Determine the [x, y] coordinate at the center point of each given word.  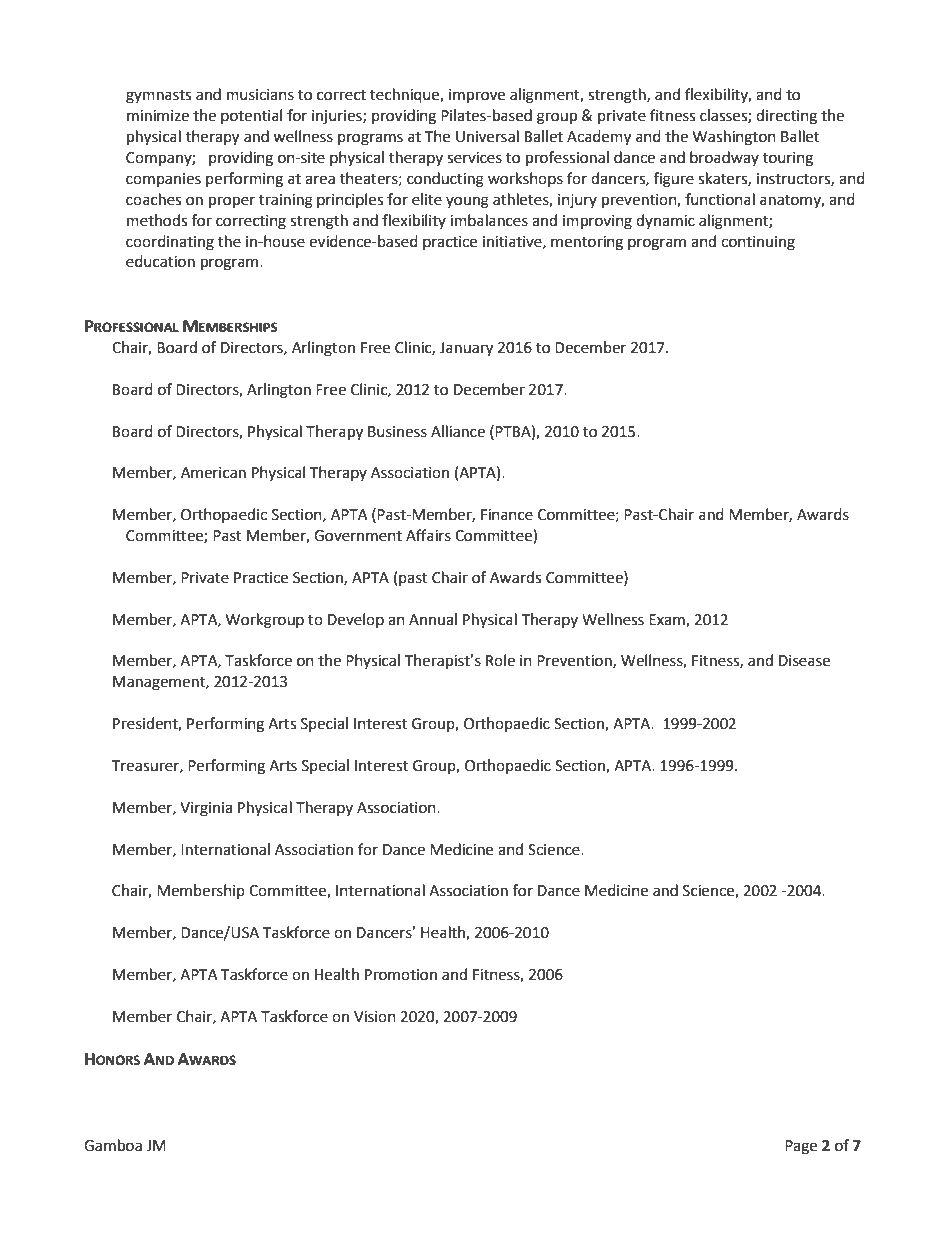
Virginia [206, 809]
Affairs [428, 535]
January [466, 349]
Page [801, 1147]
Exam [668, 620]
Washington [734, 138]
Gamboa [113, 1145]
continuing [758, 243]
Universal [487, 136]
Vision [375, 1017]
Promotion [401, 975]
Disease [804, 661]
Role [500, 660]
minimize [158, 116]
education [160, 261]
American [213, 473]
